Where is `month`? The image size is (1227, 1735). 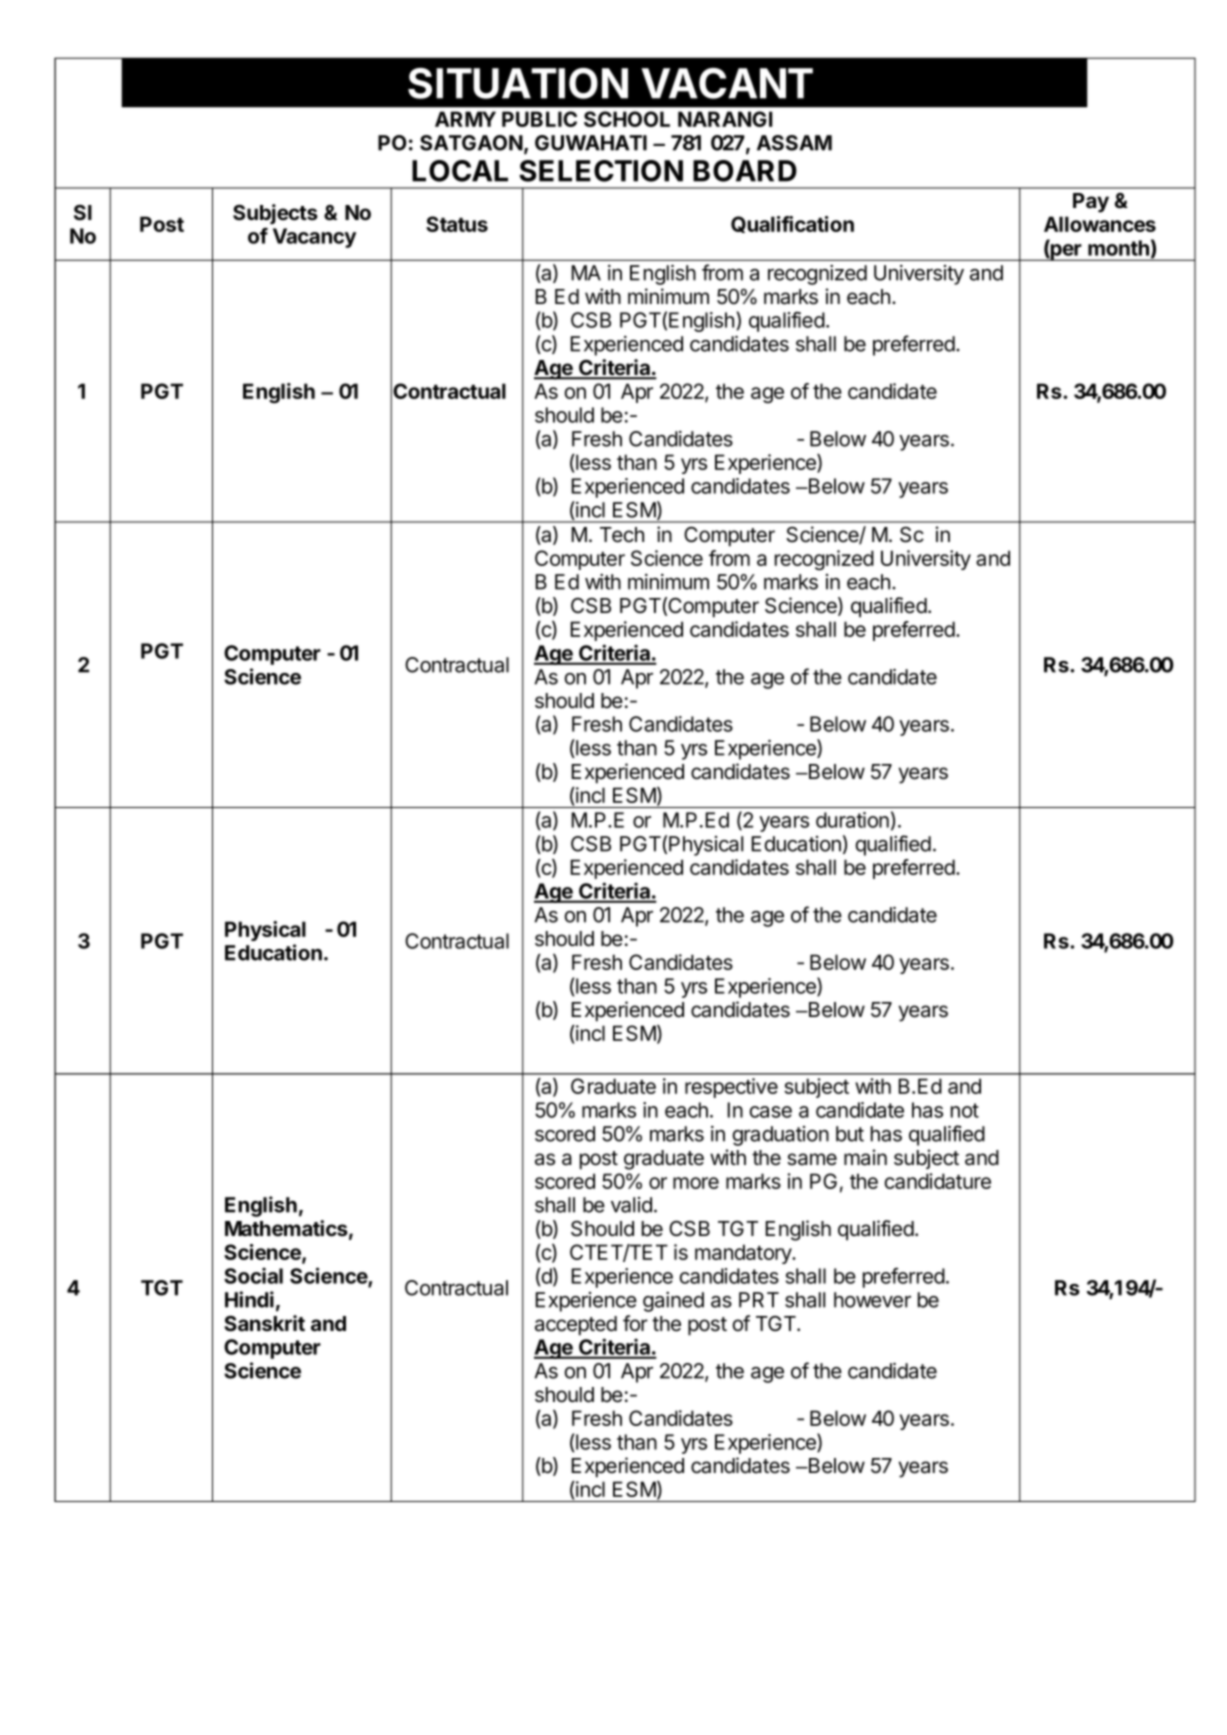 month is located at coordinates (1118, 248).
